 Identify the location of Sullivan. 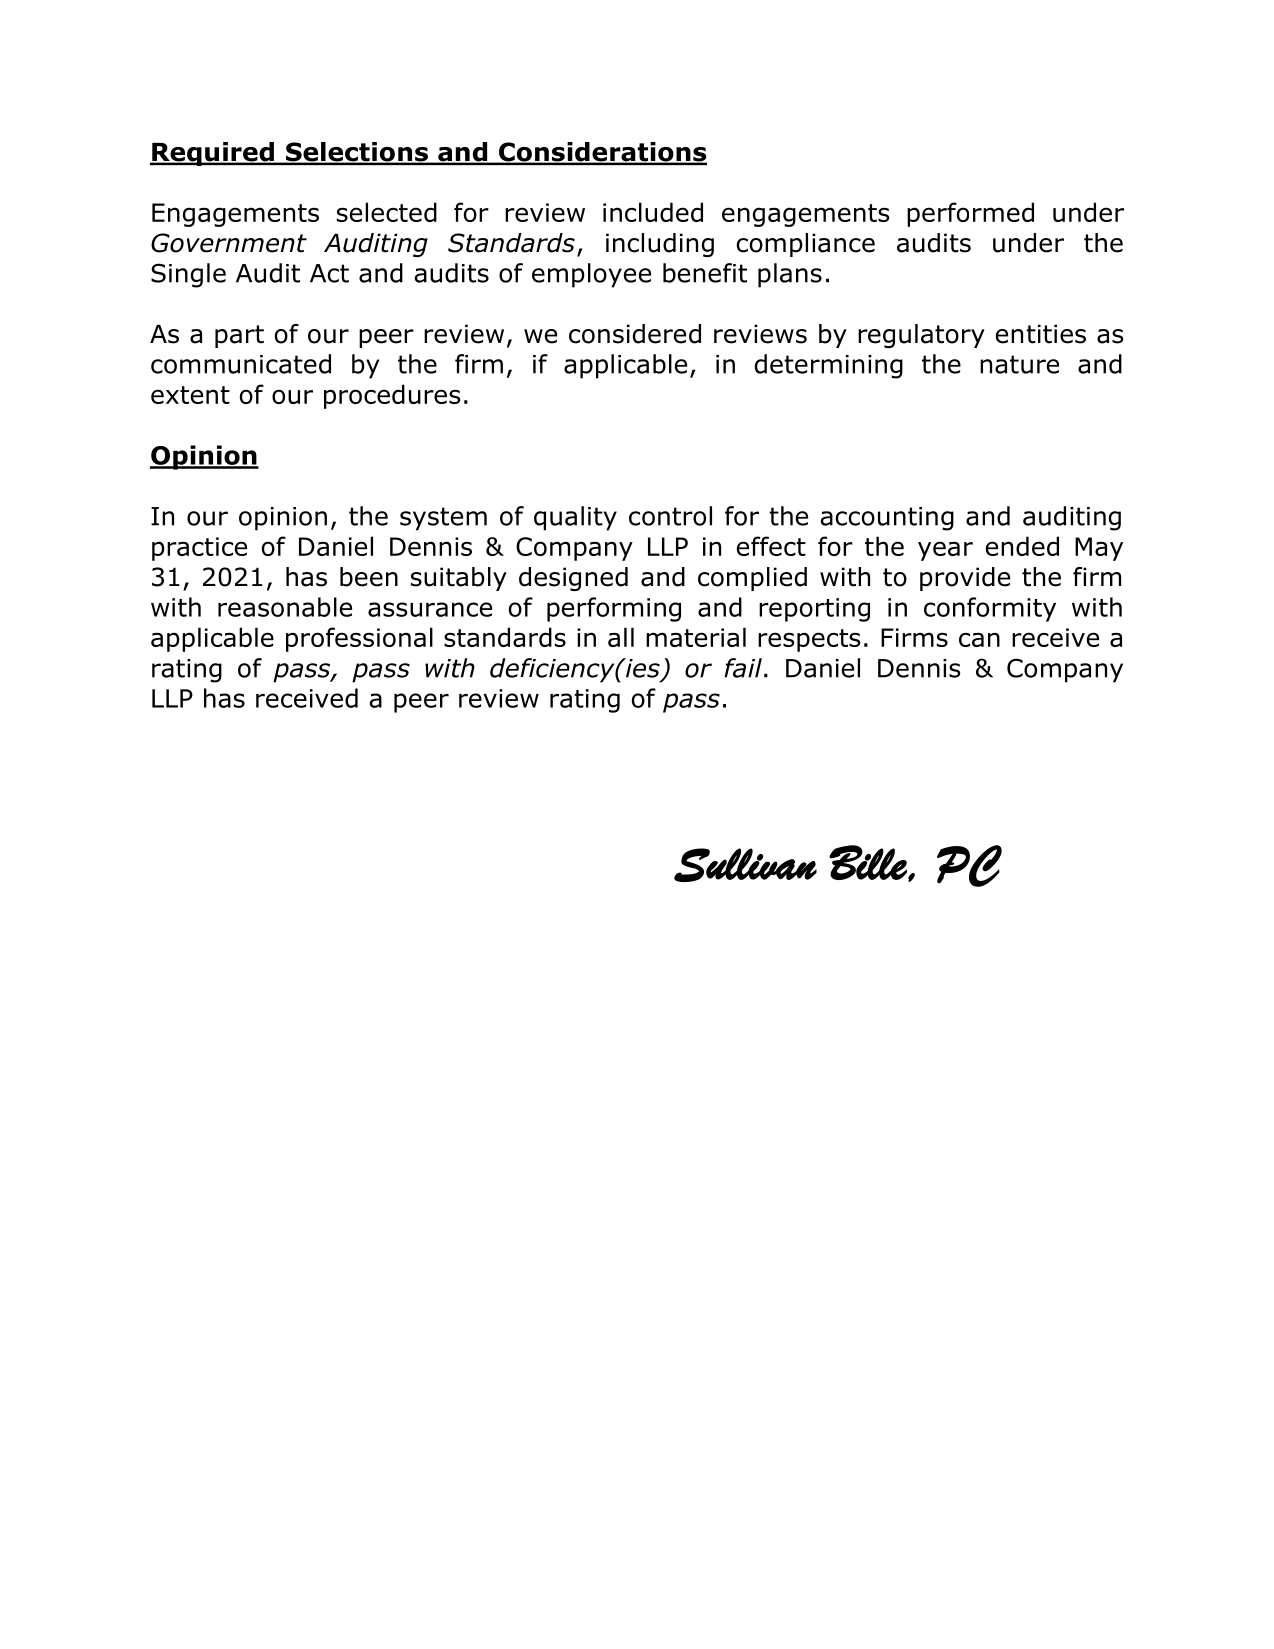
(745, 865).
